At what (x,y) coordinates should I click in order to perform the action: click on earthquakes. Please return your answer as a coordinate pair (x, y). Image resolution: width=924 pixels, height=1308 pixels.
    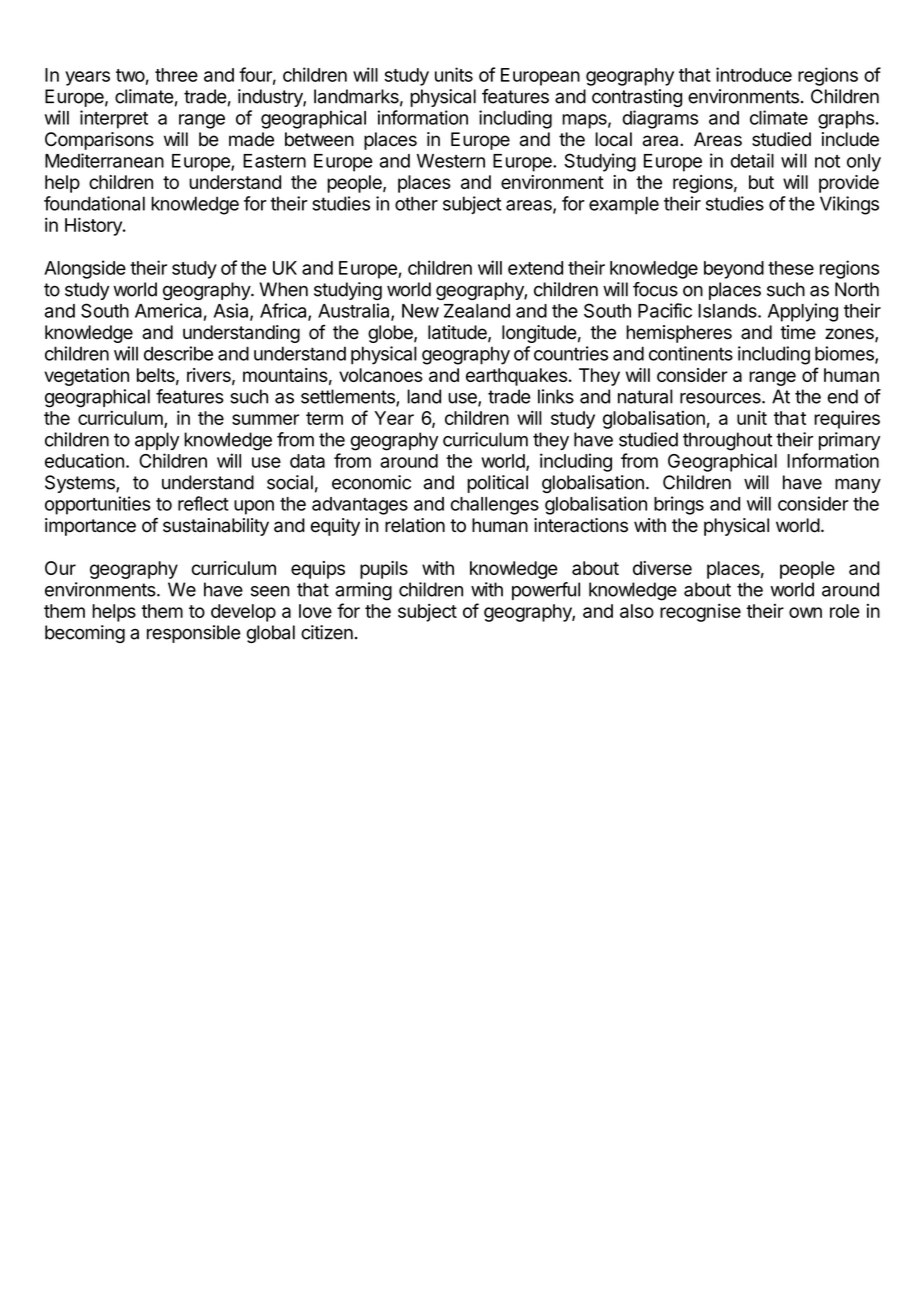
    Looking at the image, I should click on (516, 377).
